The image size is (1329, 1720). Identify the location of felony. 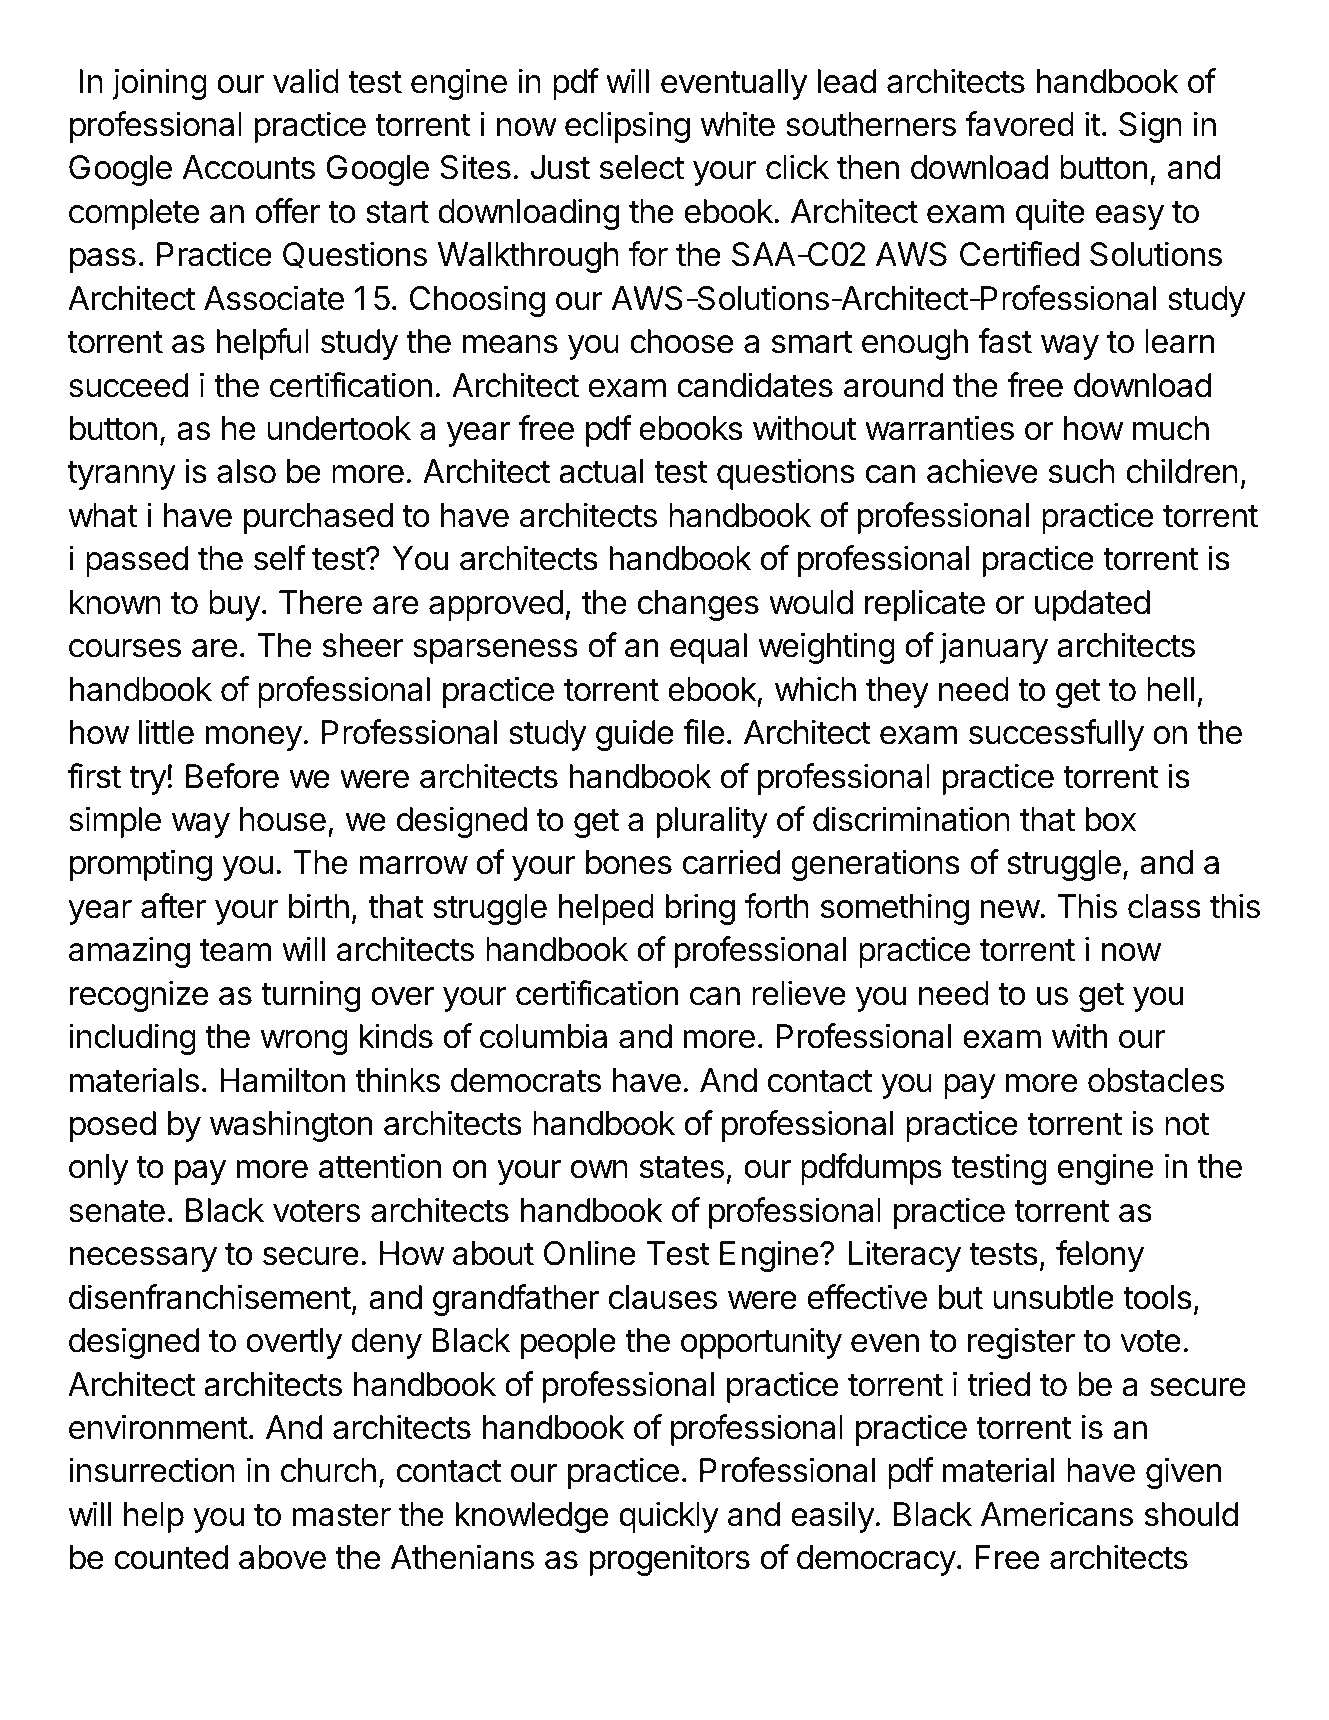
(1100, 1256).
